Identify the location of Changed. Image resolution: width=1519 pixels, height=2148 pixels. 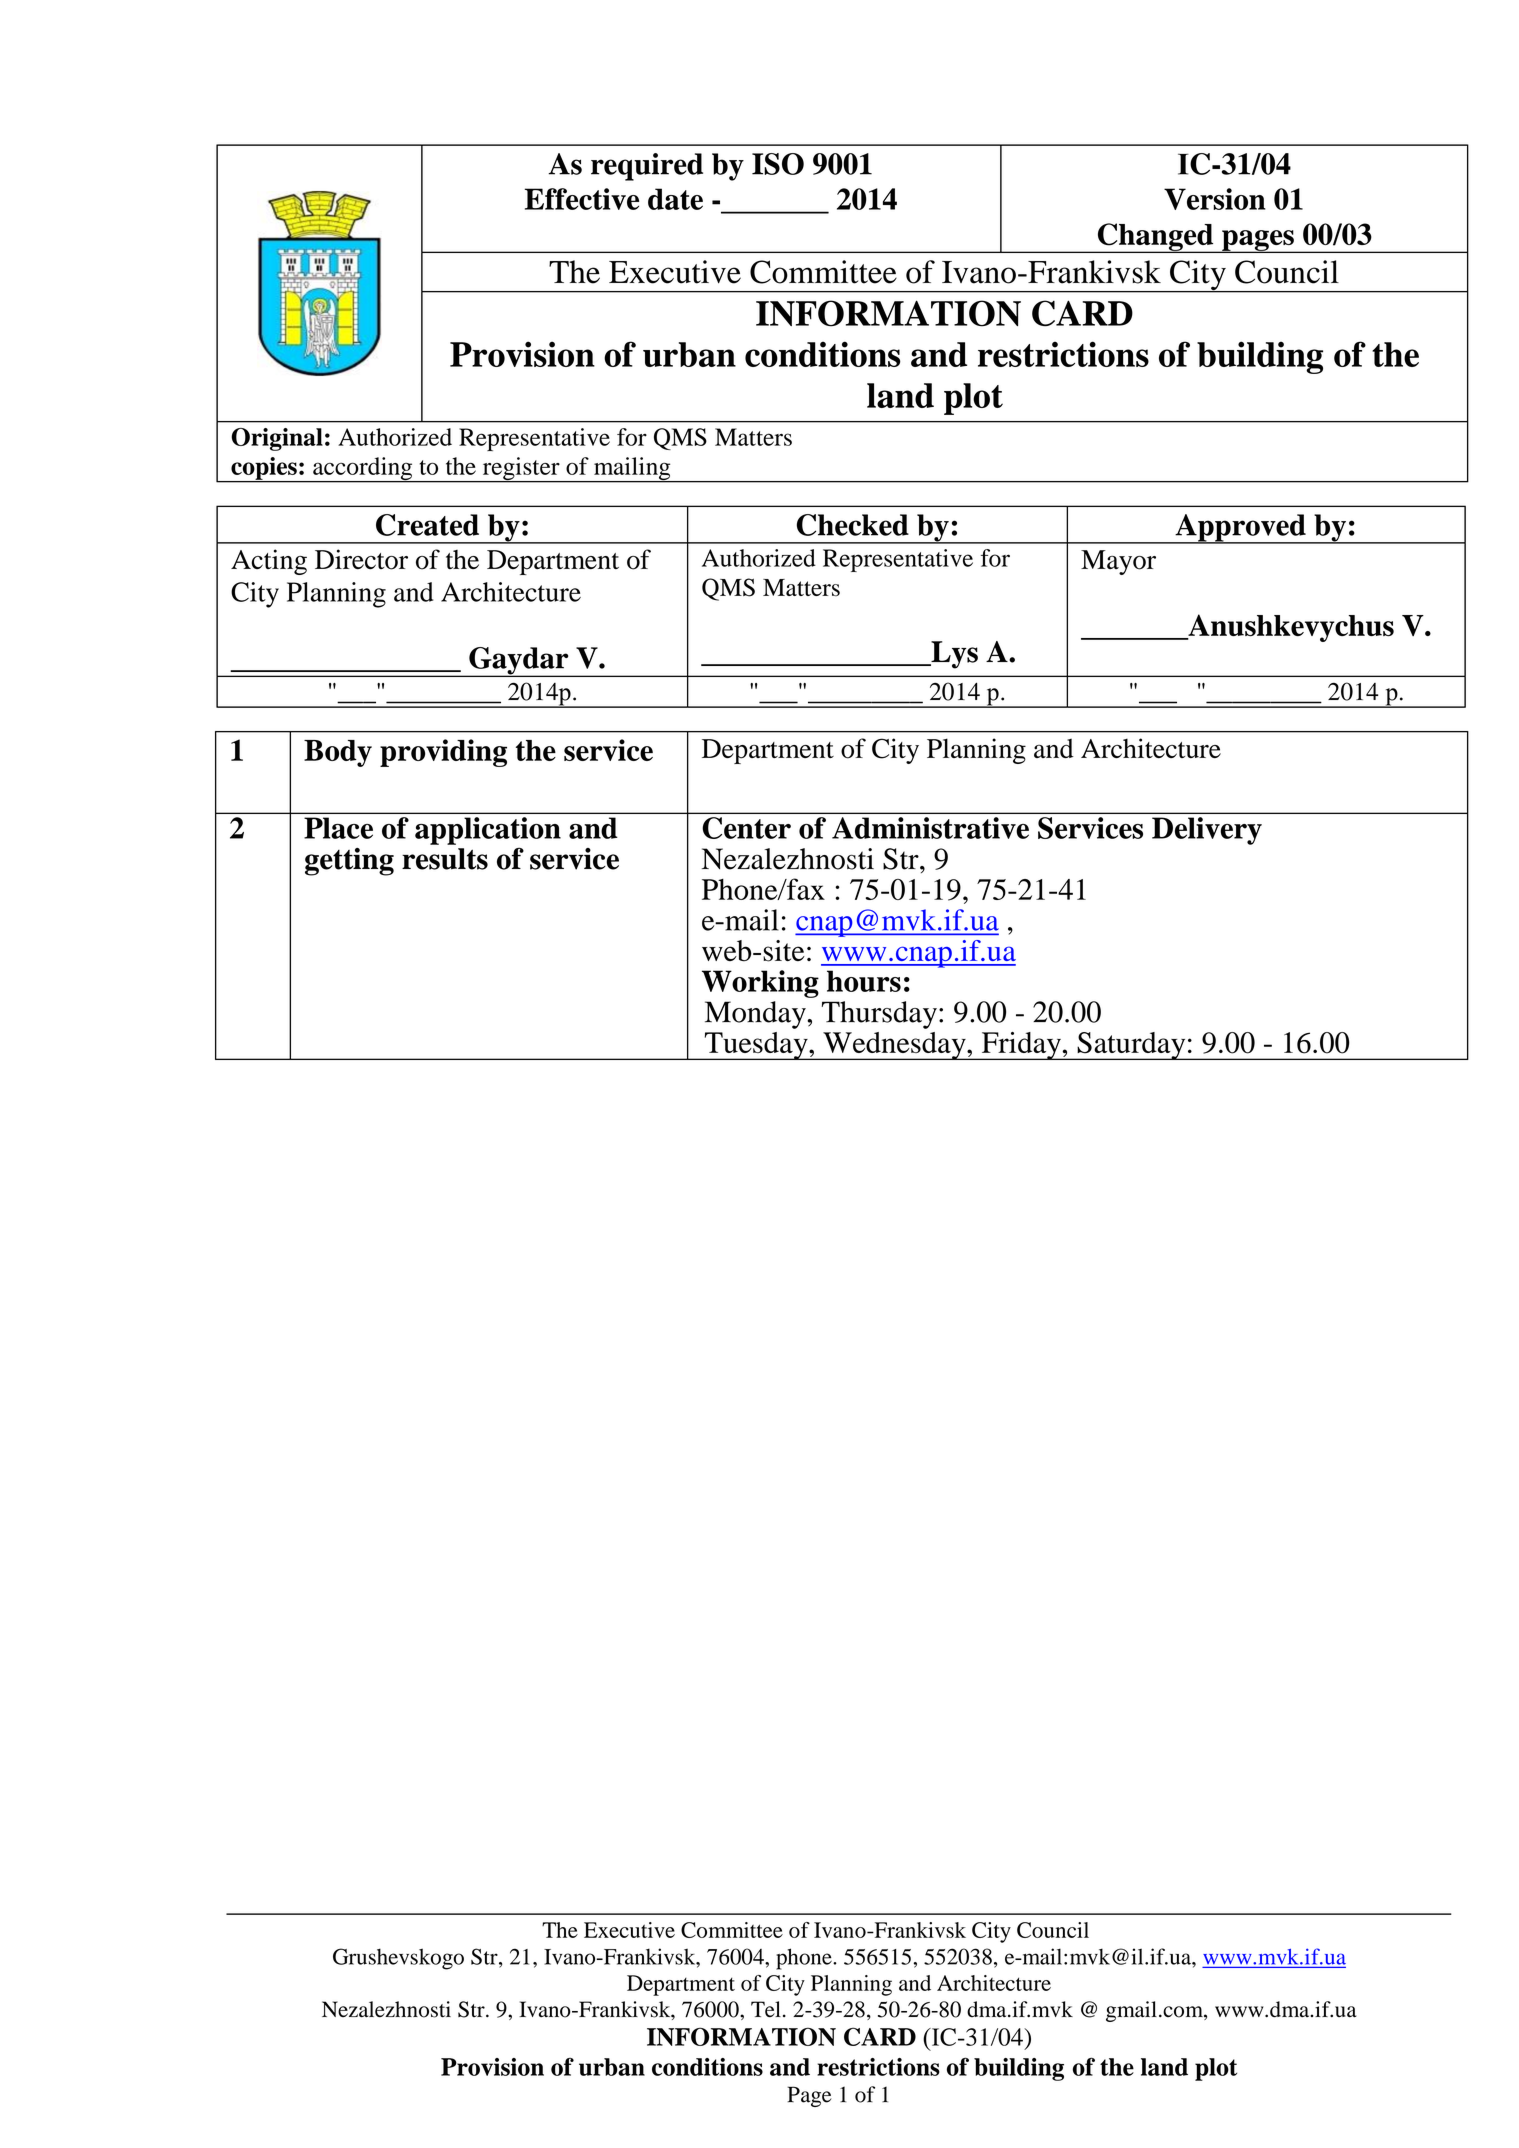
(1155, 238).
